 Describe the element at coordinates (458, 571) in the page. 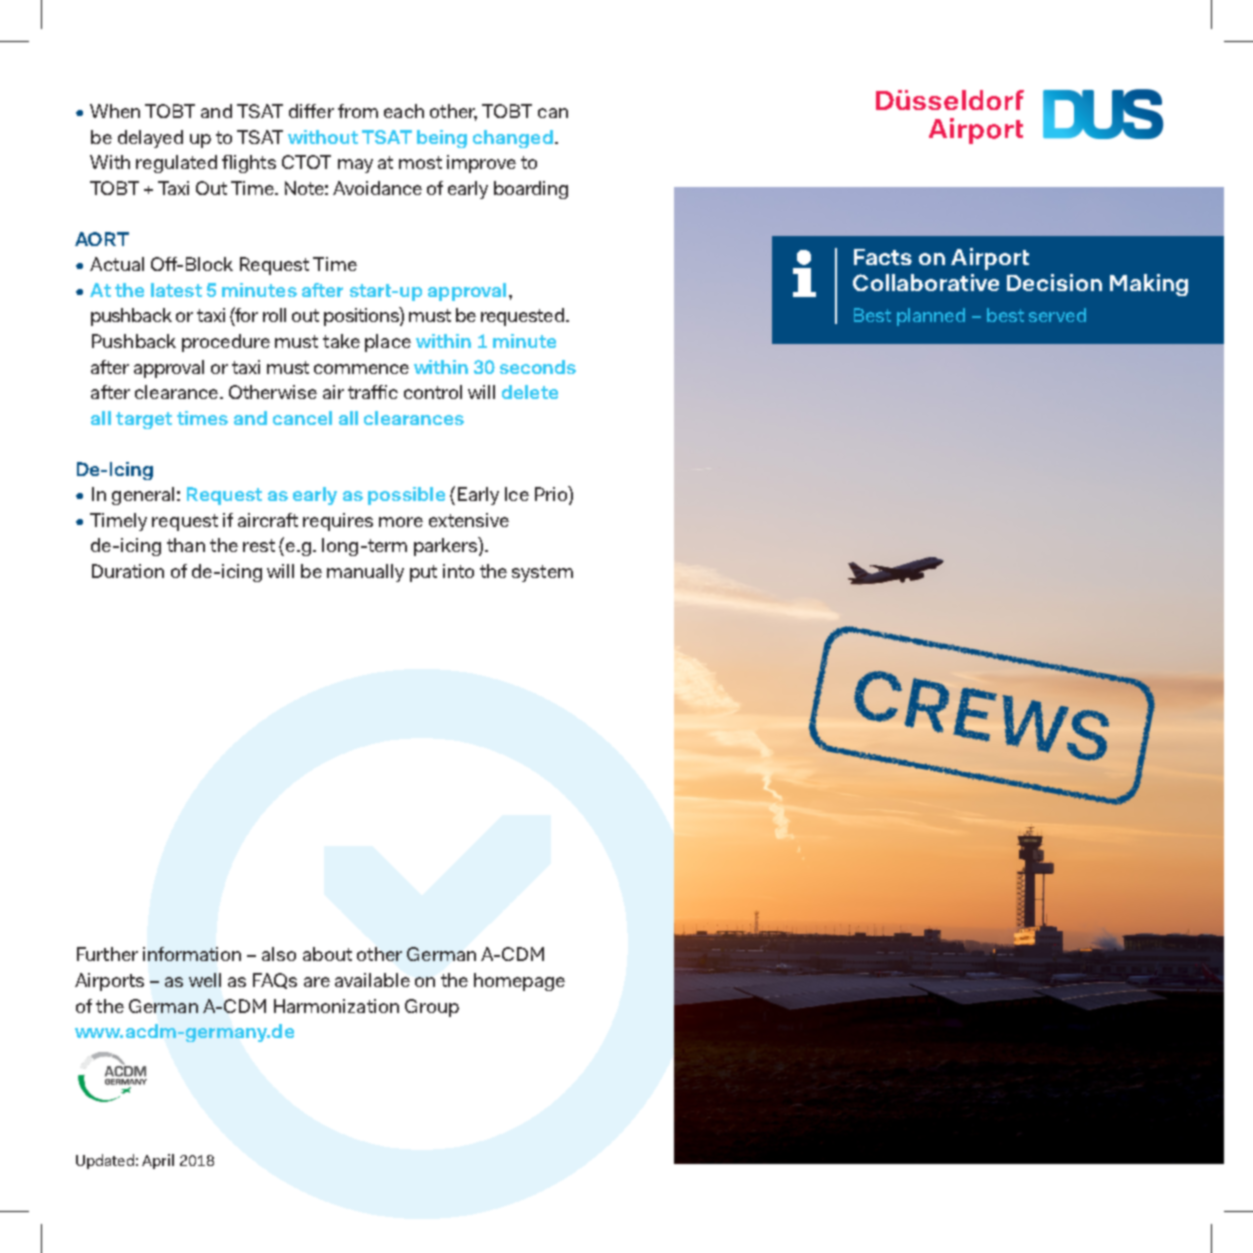

I see `into` at that location.
